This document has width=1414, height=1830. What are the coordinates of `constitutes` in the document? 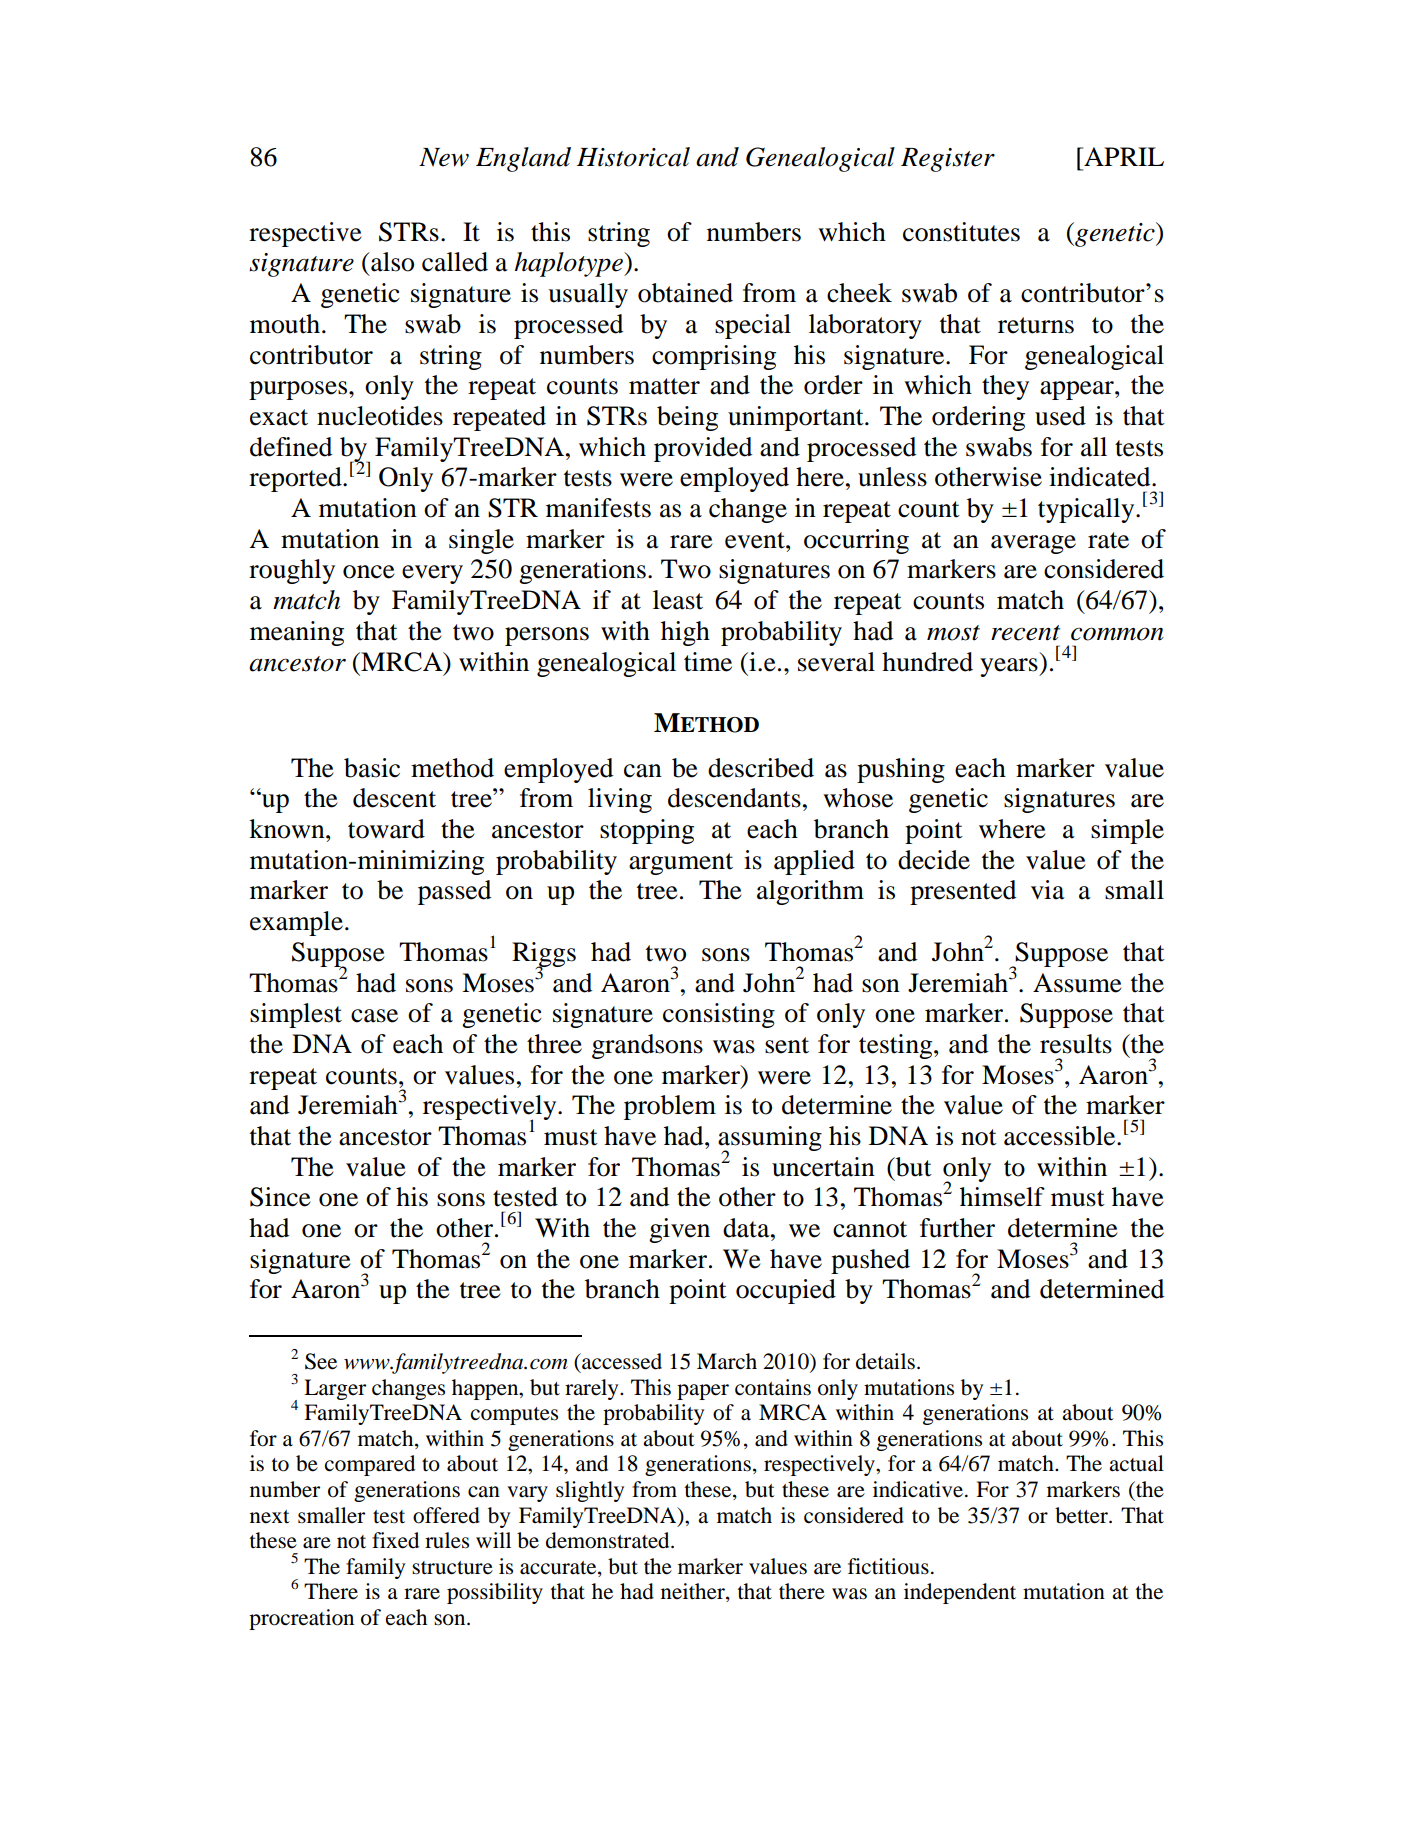 It's located at (961, 232).
